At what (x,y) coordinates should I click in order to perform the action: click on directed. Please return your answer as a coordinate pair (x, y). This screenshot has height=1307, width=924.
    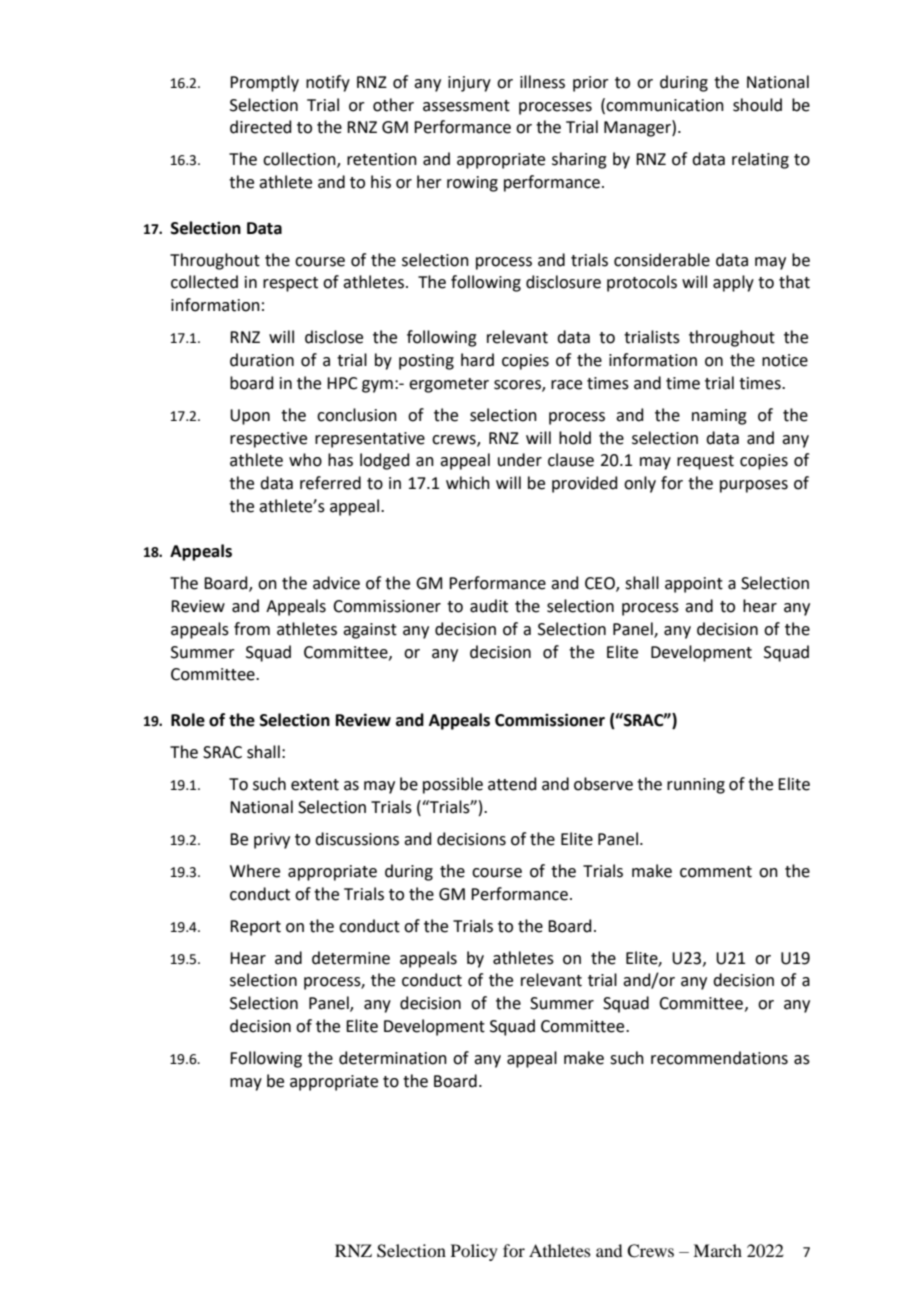
    Looking at the image, I should click on (261, 127).
